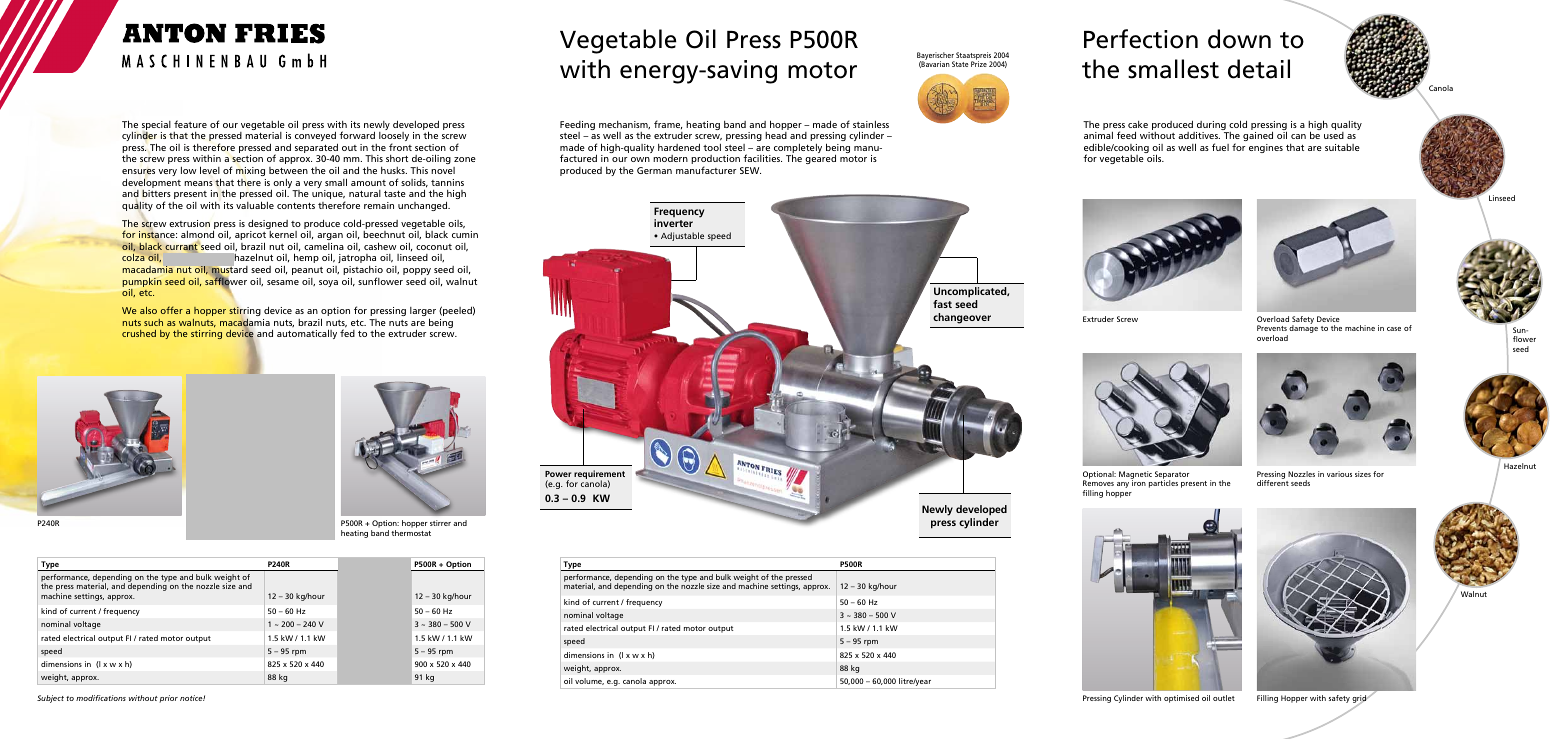 The height and width of the image is (739, 1568). Describe the element at coordinates (1272, 328) in the image. I see `Prevents` at that location.
